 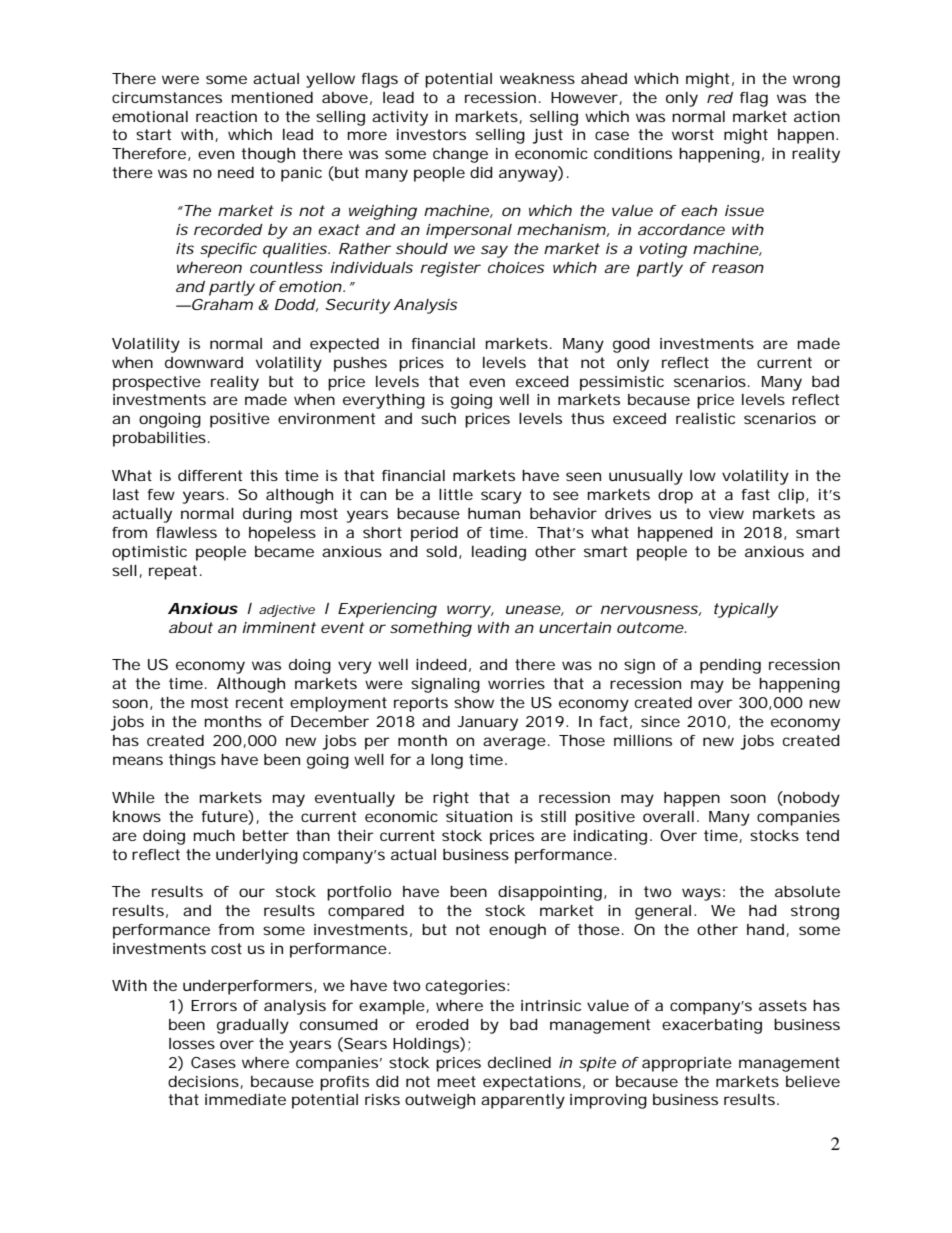 What do you see at coordinates (447, 761) in the page?
I see `long` at bounding box center [447, 761].
